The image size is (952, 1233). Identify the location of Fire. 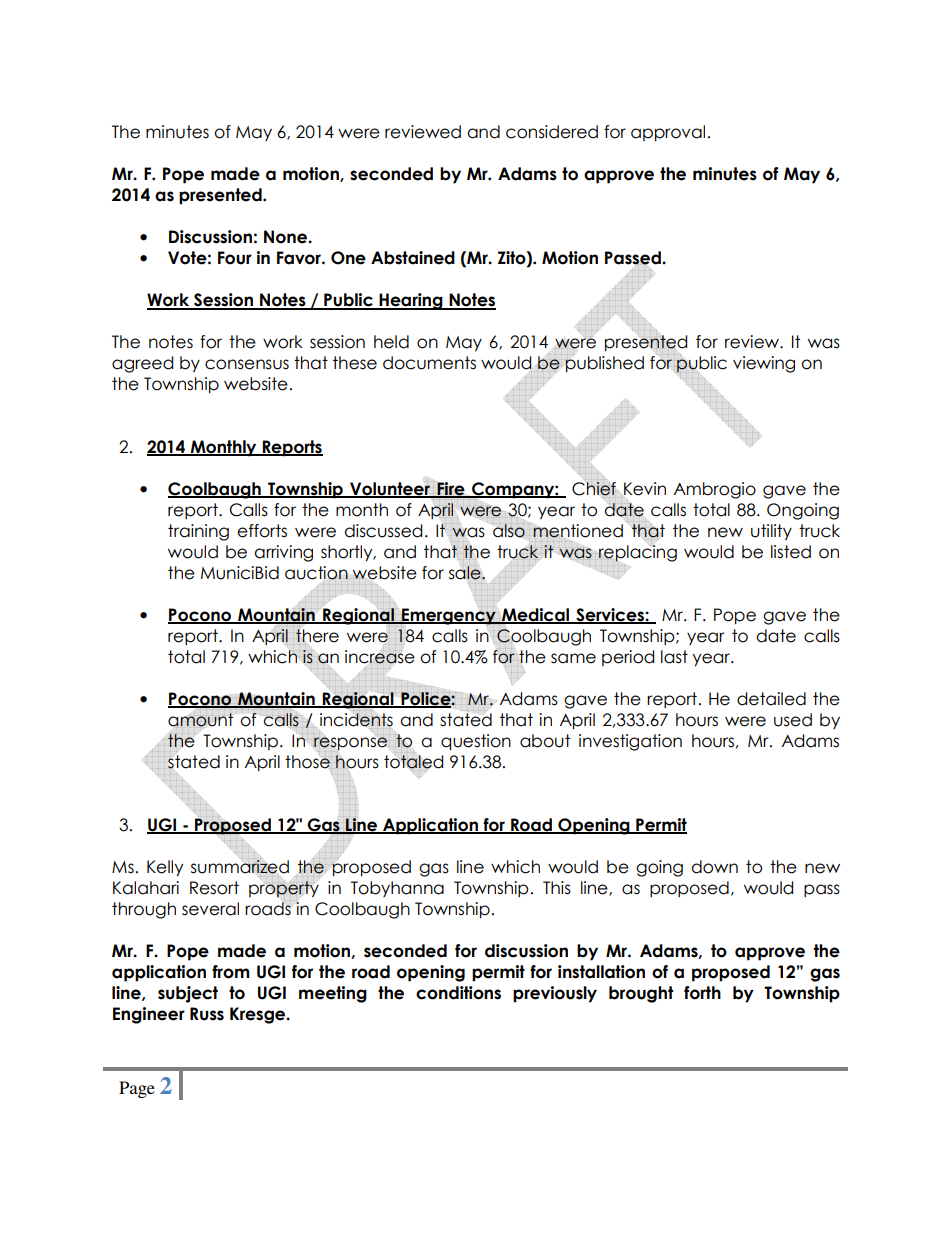
(451, 490).
